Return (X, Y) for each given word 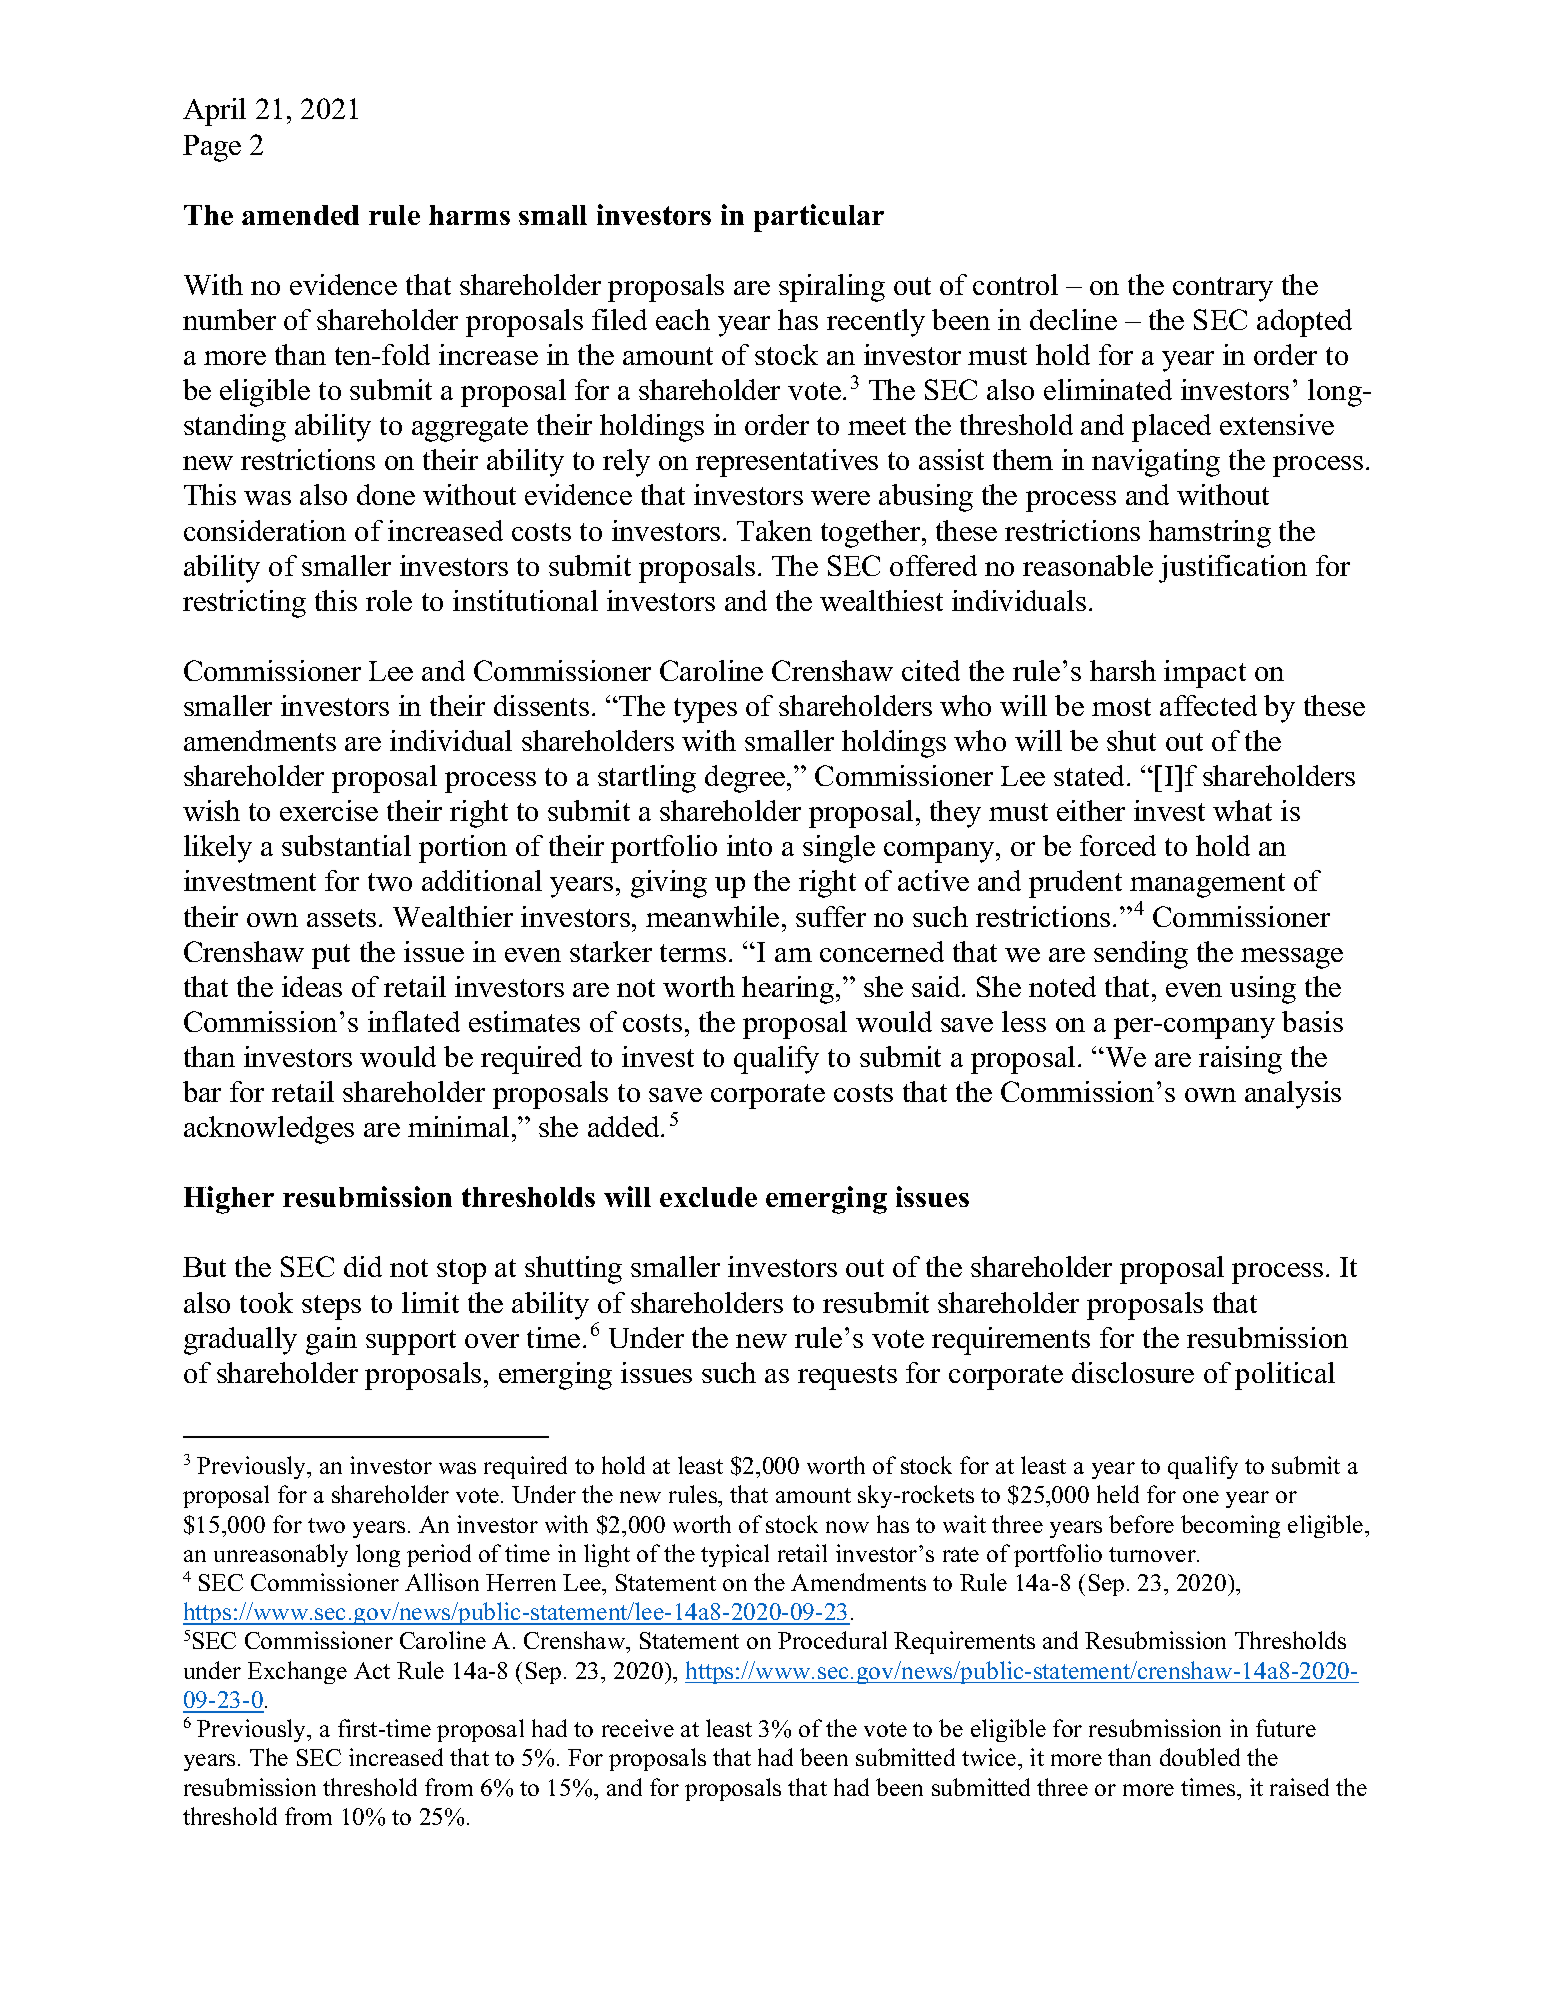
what (1242, 810)
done (386, 494)
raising (1240, 1060)
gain (331, 1341)
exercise (329, 810)
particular (819, 218)
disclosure (1133, 1372)
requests (847, 1377)
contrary (1223, 289)
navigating (1156, 463)
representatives (787, 463)
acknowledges (269, 1130)
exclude (708, 1197)
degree (746, 779)
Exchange (297, 1672)
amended (300, 215)
